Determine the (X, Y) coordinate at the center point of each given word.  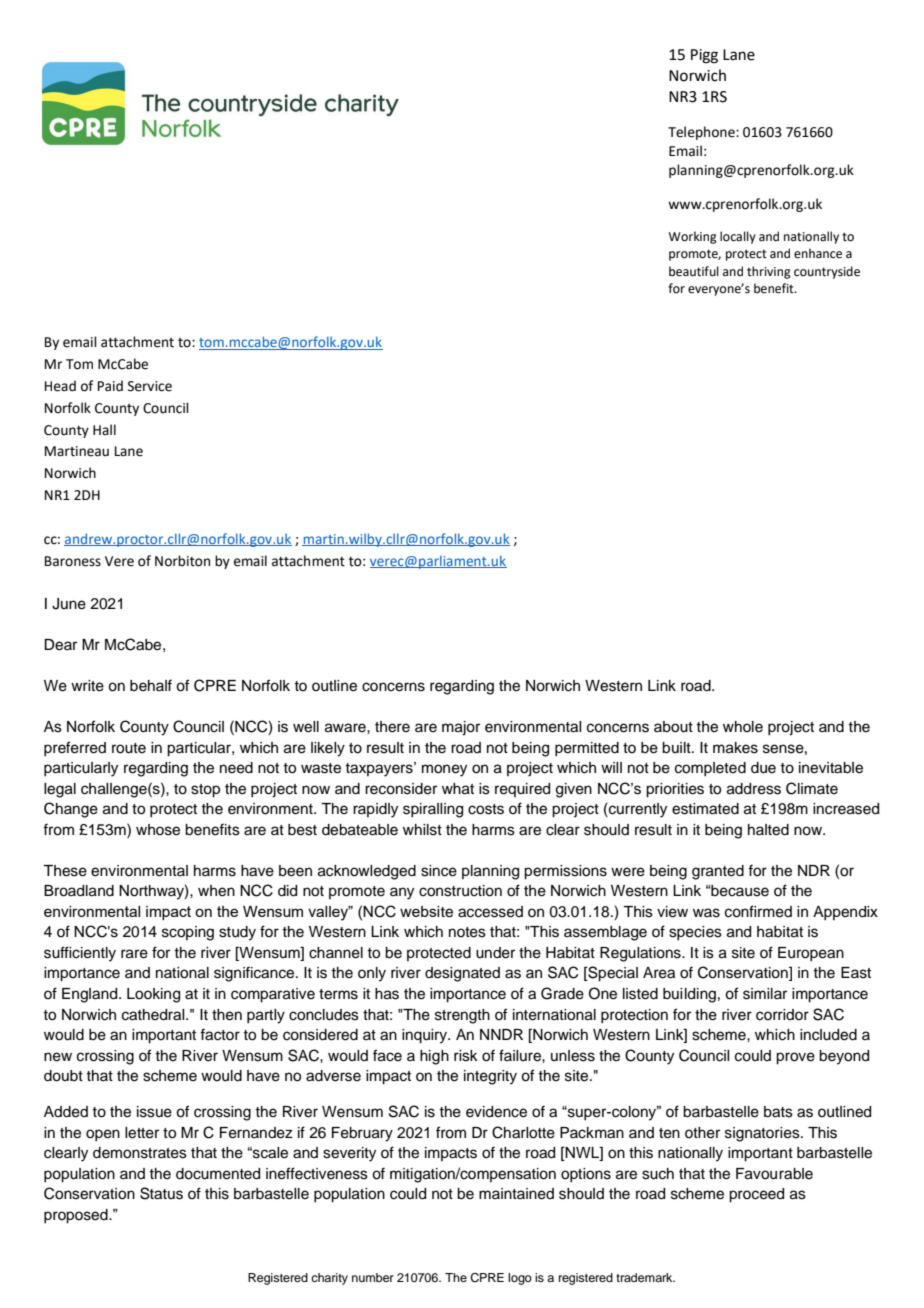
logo (520, 1279)
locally (738, 237)
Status (161, 1193)
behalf (151, 685)
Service (150, 386)
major (461, 728)
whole (743, 727)
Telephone (702, 133)
